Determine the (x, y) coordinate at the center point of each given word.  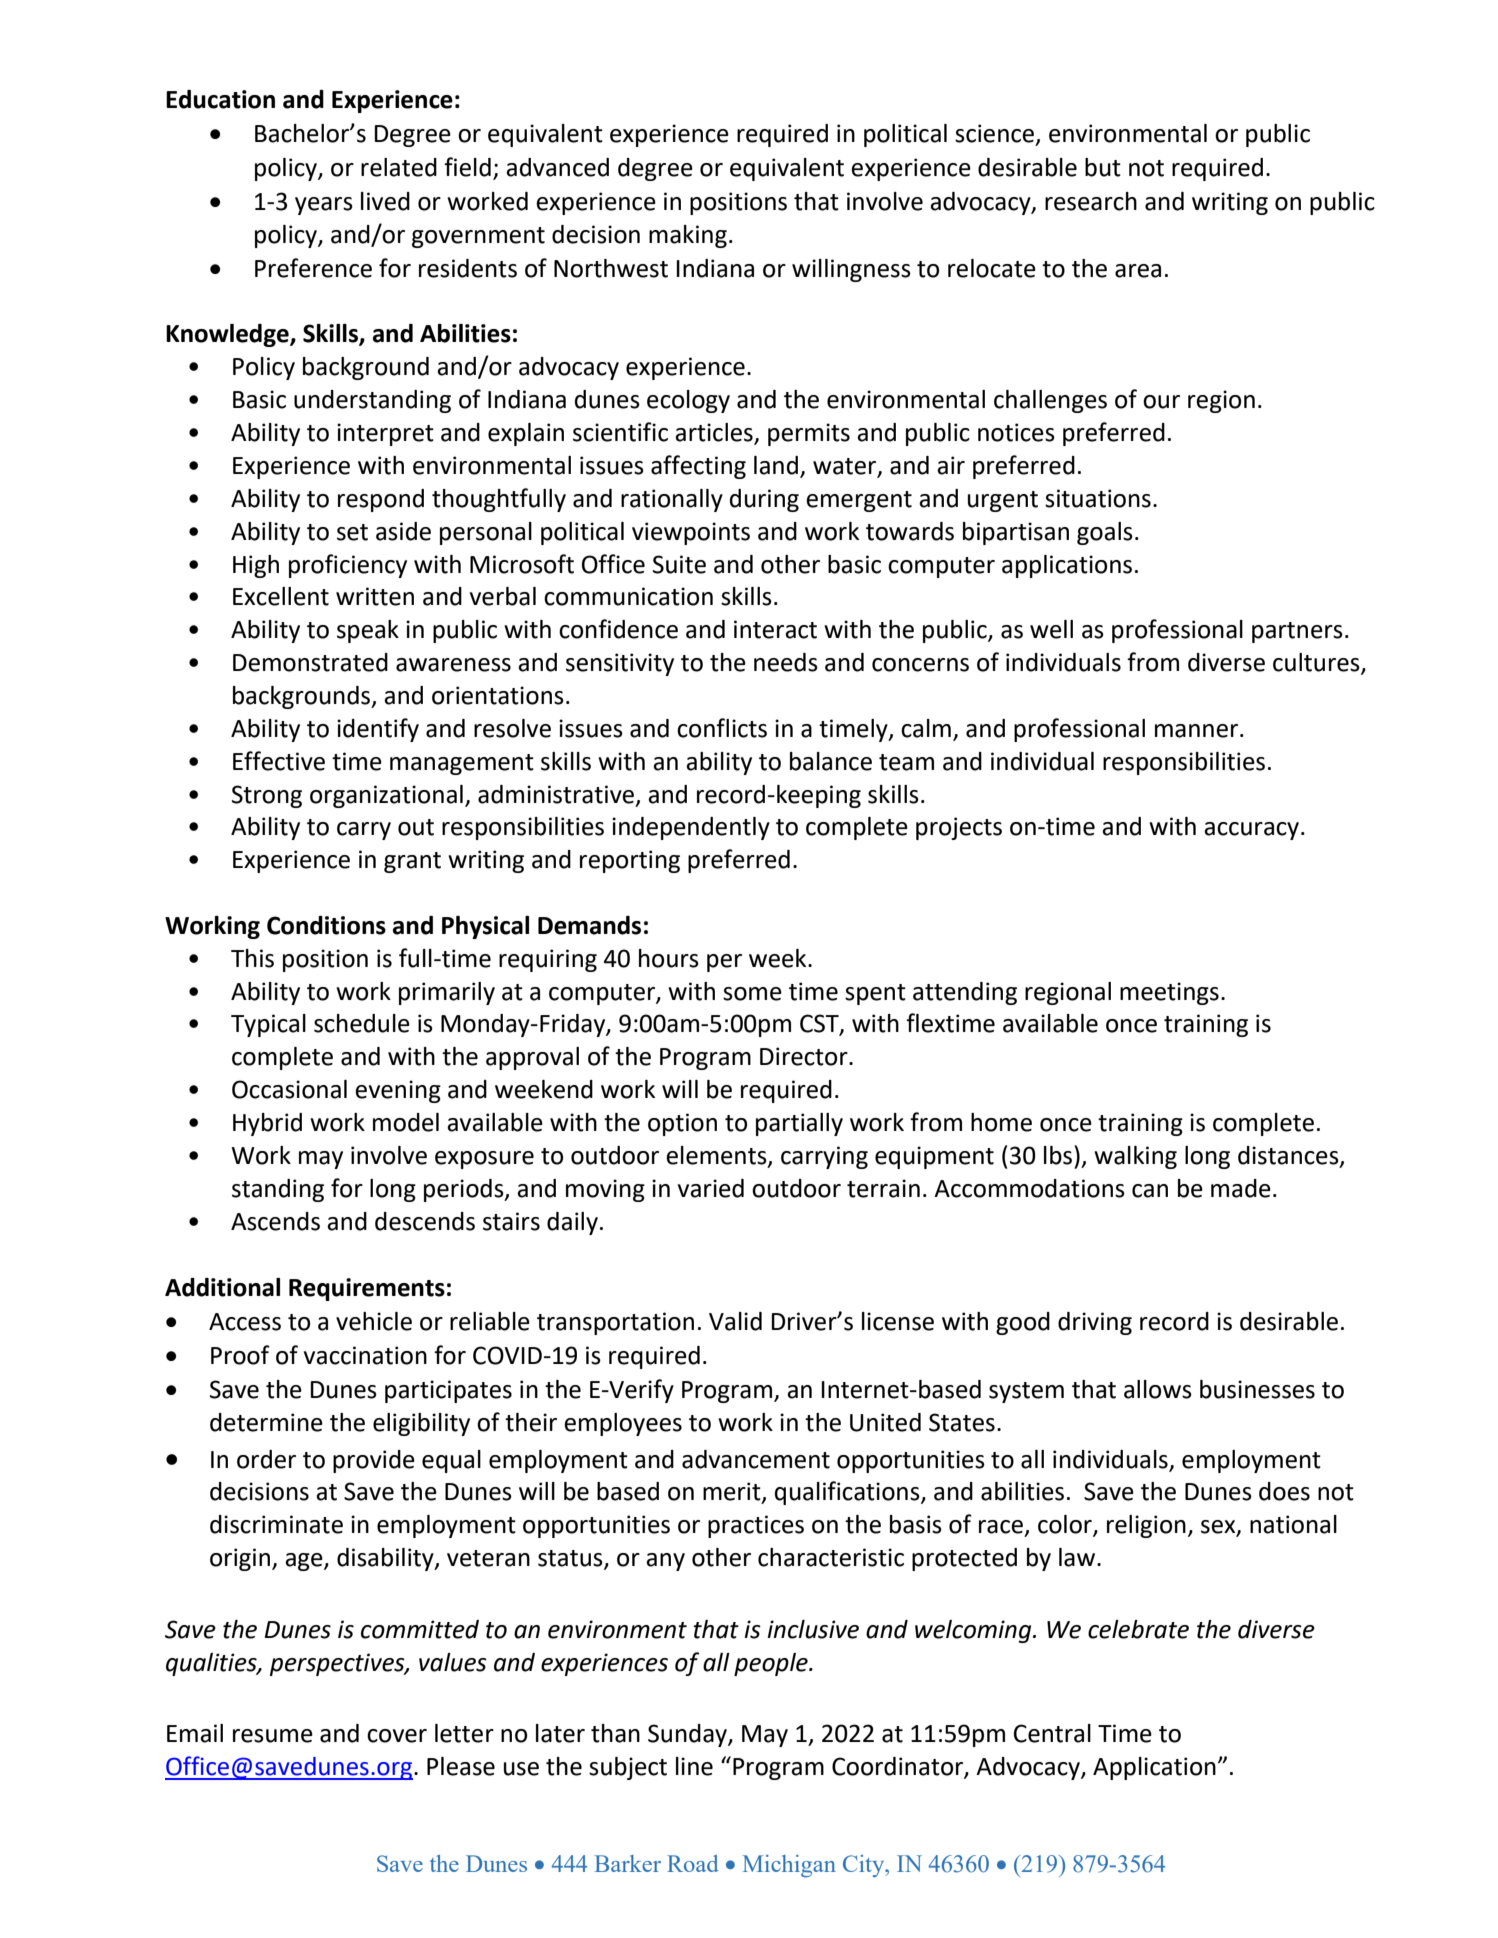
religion (1146, 1526)
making (688, 236)
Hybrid (267, 1124)
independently (691, 828)
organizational (386, 796)
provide (374, 1461)
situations (1098, 498)
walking (1135, 1157)
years (324, 206)
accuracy (1253, 831)
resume (273, 1736)
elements (717, 1156)
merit (733, 1492)
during (764, 500)
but (1103, 167)
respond (381, 500)
